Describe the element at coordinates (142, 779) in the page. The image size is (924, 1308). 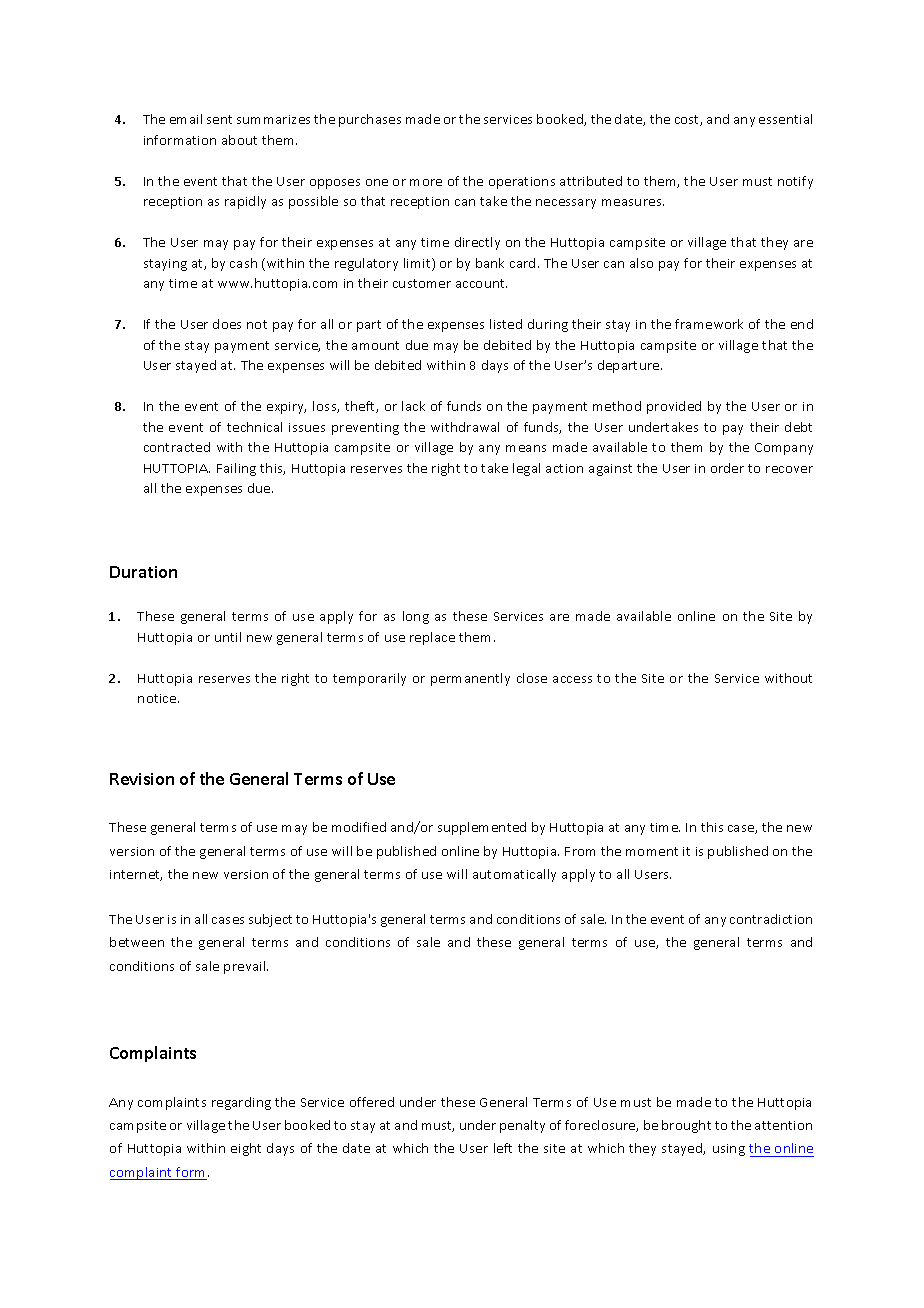
I see `Revision` at that location.
